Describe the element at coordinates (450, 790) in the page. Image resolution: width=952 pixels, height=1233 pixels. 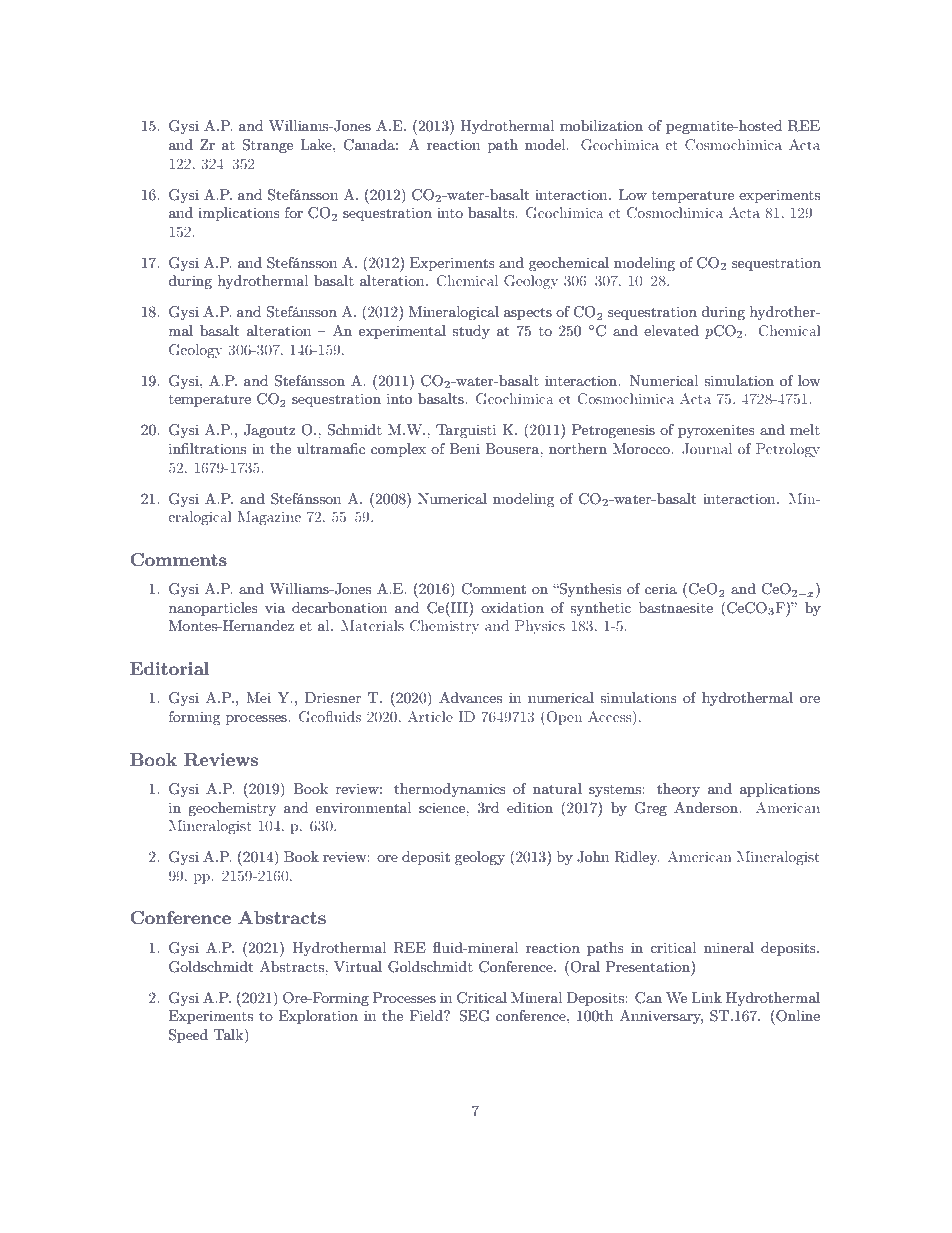
I see `thermodynamics` at that location.
